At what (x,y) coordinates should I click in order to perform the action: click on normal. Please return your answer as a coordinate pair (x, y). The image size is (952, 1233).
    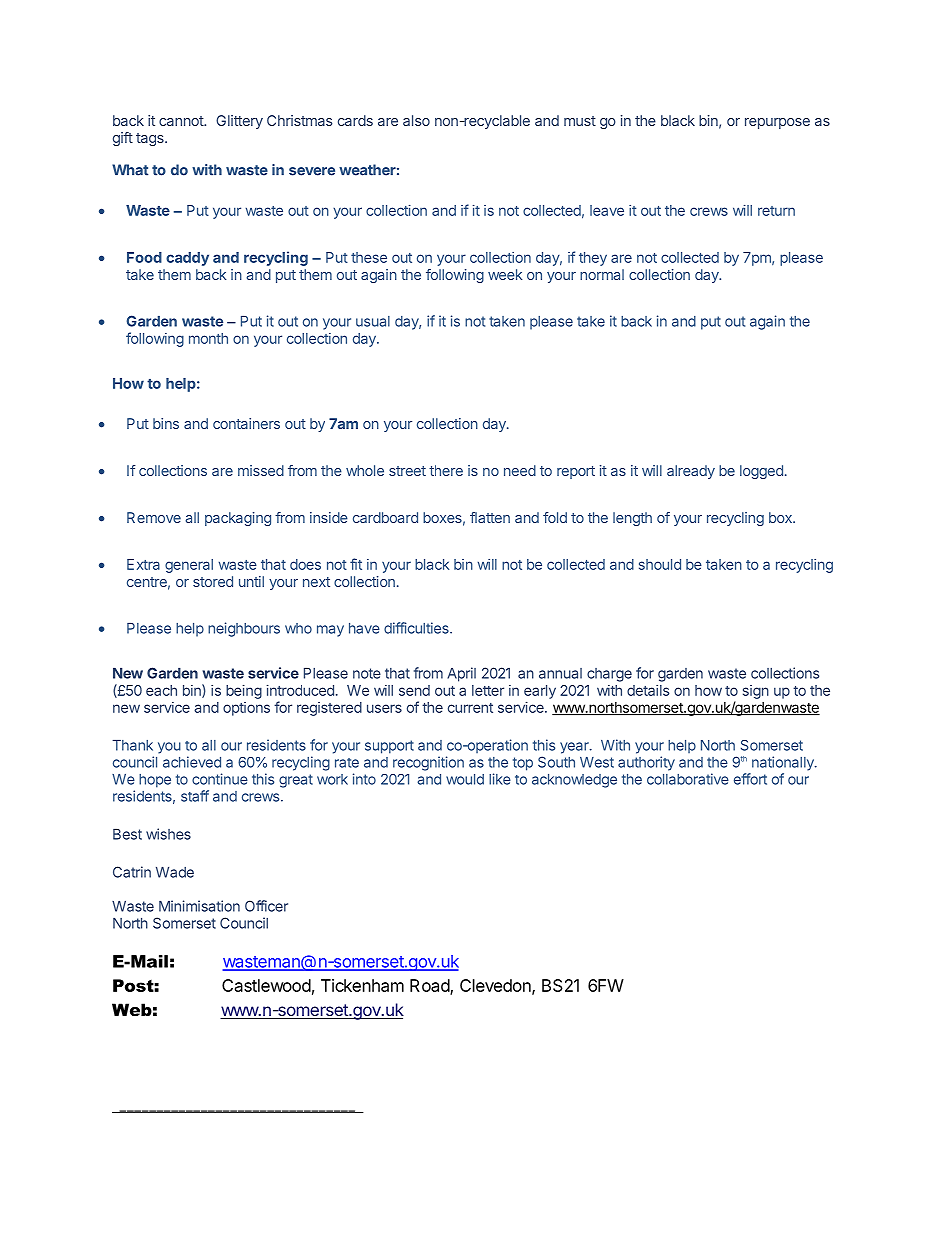
    Looking at the image, I should click on (602, 274).
